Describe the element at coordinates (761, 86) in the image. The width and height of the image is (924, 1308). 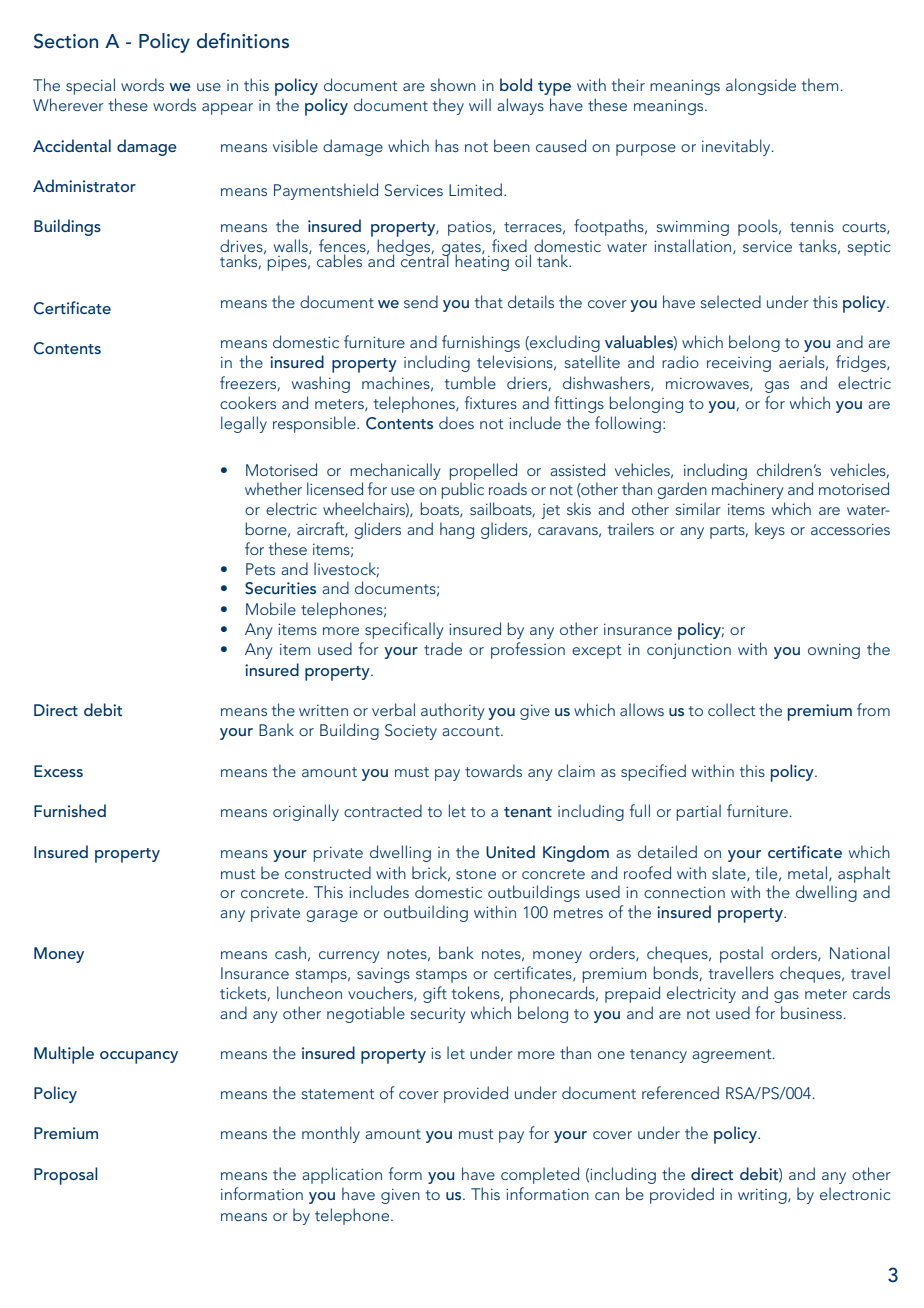
I see `alongside` at that location.
